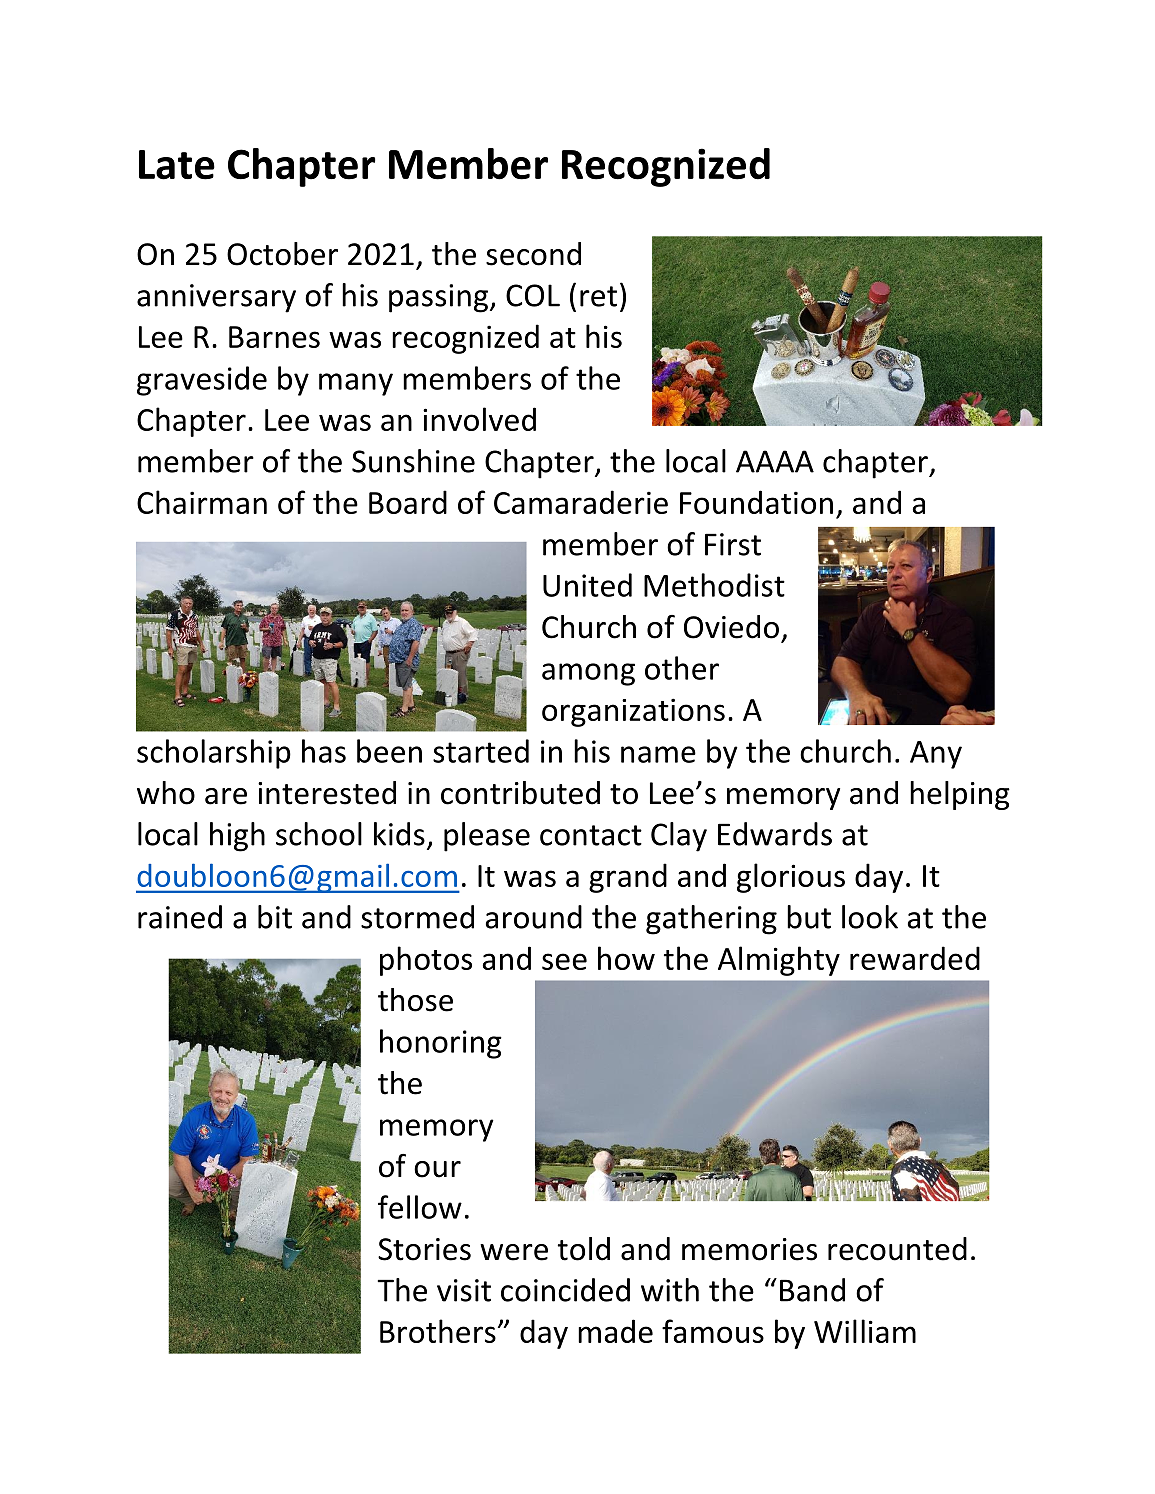  What do you see at coordinates (282, 254) in the image?
I see `October` at bounding box center [282, 254].
